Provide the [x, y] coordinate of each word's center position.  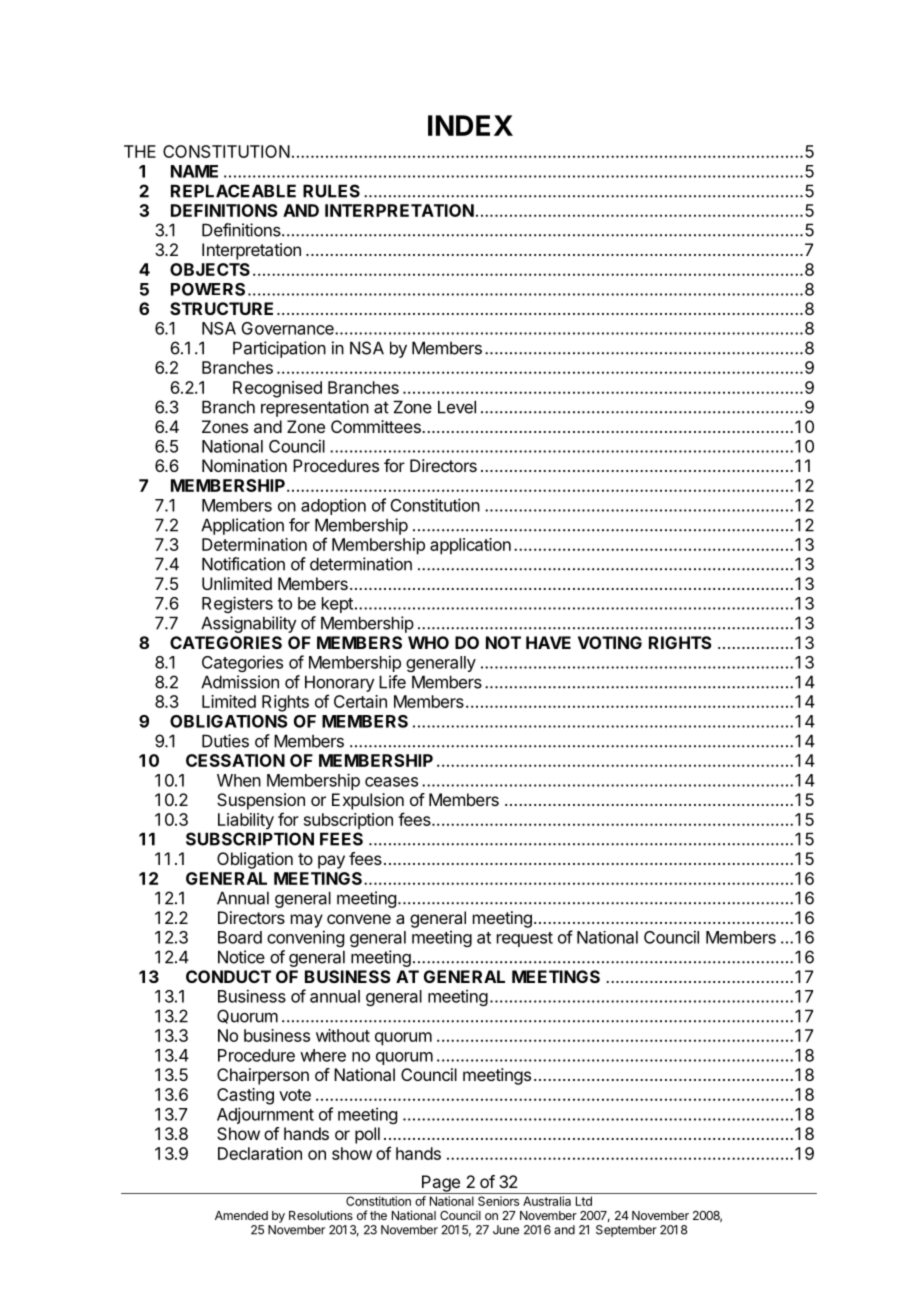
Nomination [244, 465]
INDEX [470, 125]
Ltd [584, 1201]
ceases [391, 782]
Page [441, 1184]
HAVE [548, 642]
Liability [246, 821]
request [525, 939]
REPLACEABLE [233, 191]
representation [315, 408]
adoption [333, 506]
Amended [241, 1215]
